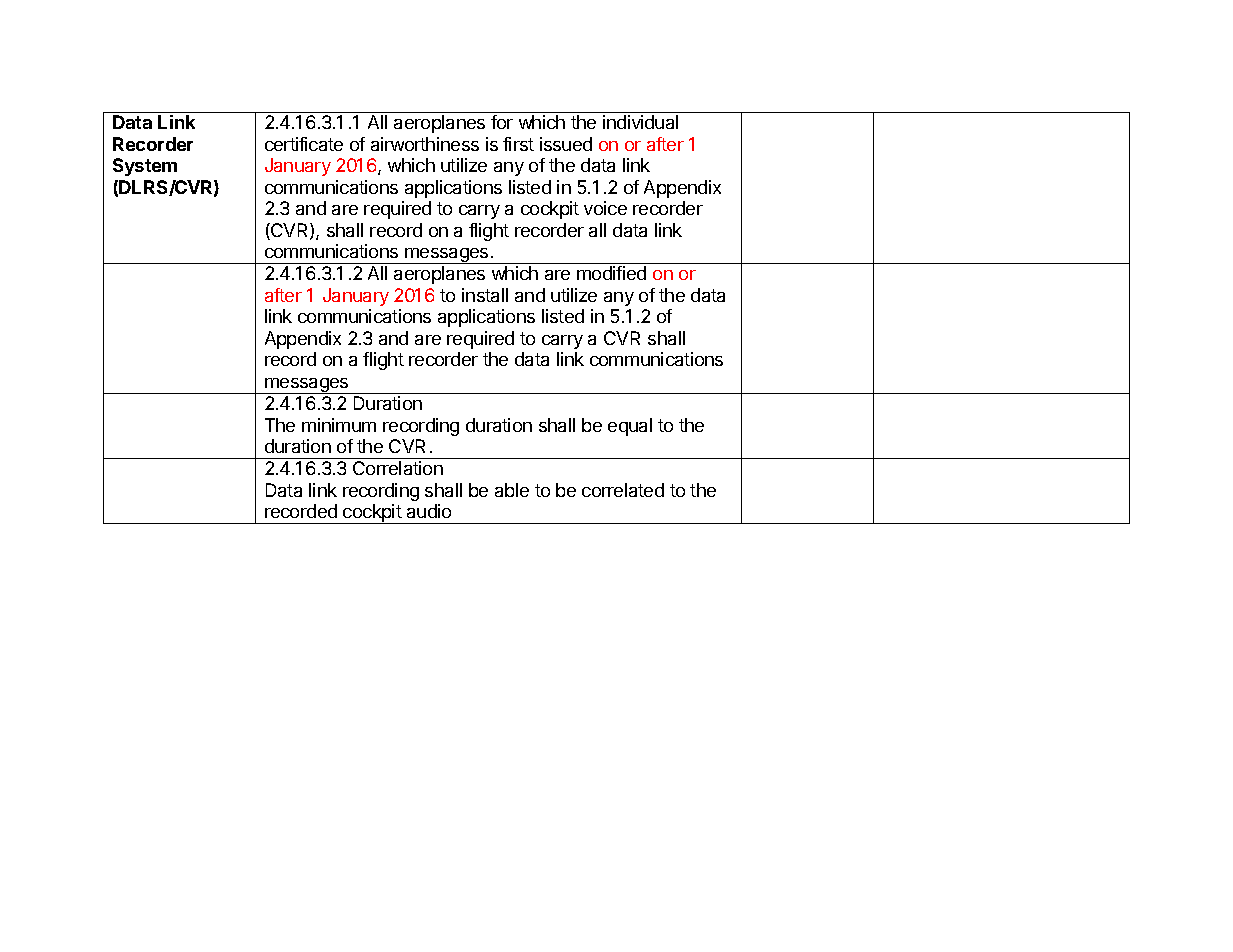 This screenshot has height=952, width=1233. Describe the element at coordinates (425, 144) in the screenshot. I see `airworthiness` at that location.
